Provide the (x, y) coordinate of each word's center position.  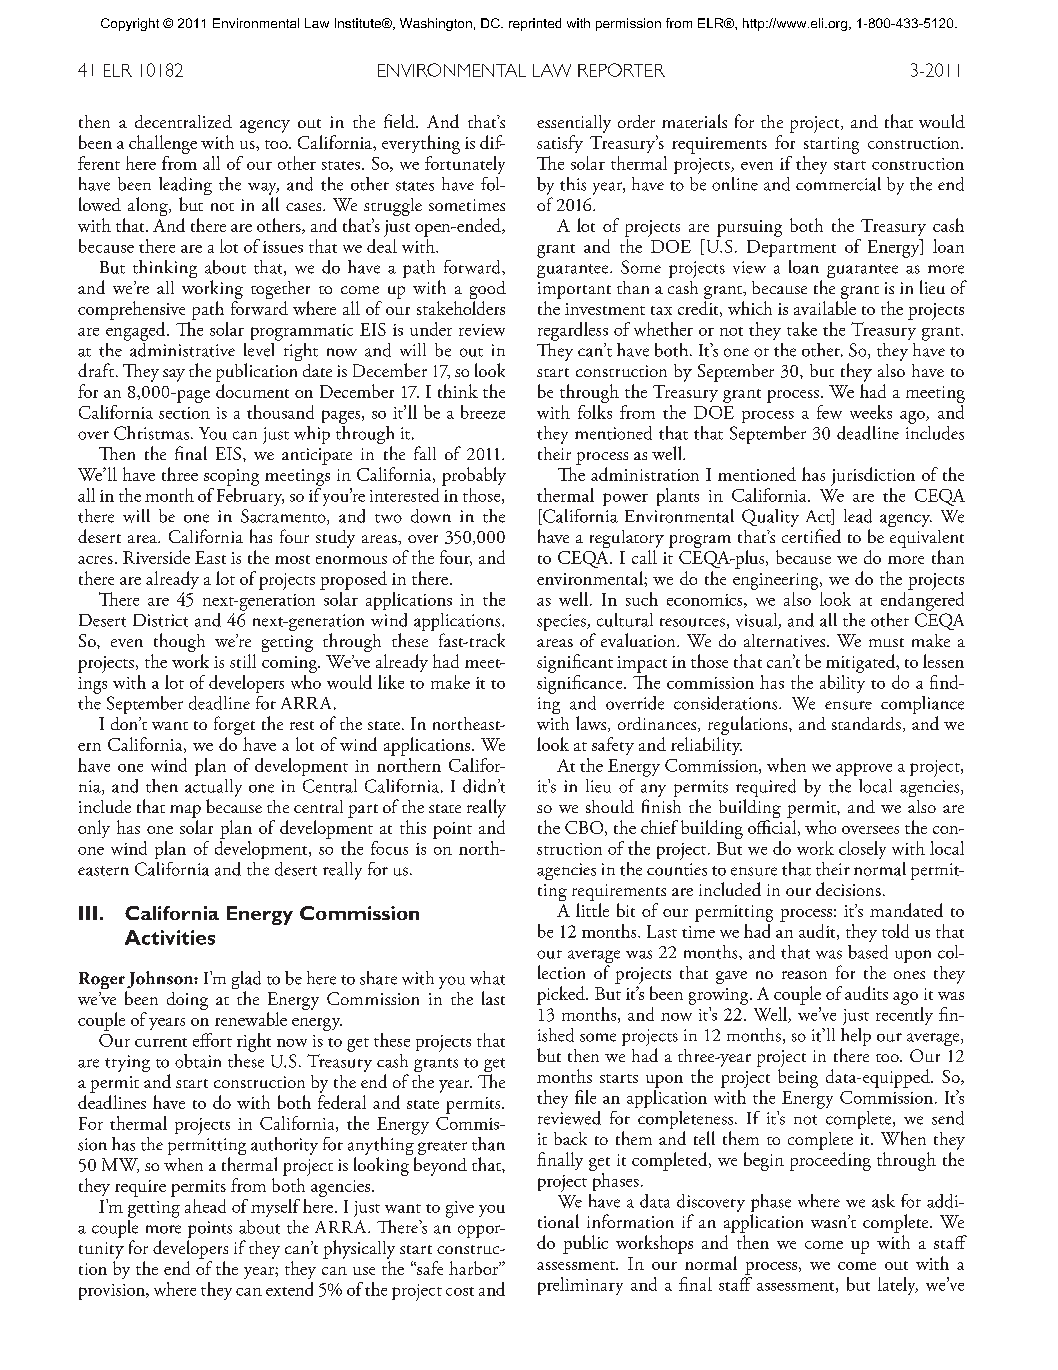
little (592, 910)
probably (474, 476)
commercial (838, 184)
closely (862, 850)
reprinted (535, 24)
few (829, 412)
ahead (205, 1206)
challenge (163, 144)
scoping (231, 477)
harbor (474, 1268)
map (185, 811)
